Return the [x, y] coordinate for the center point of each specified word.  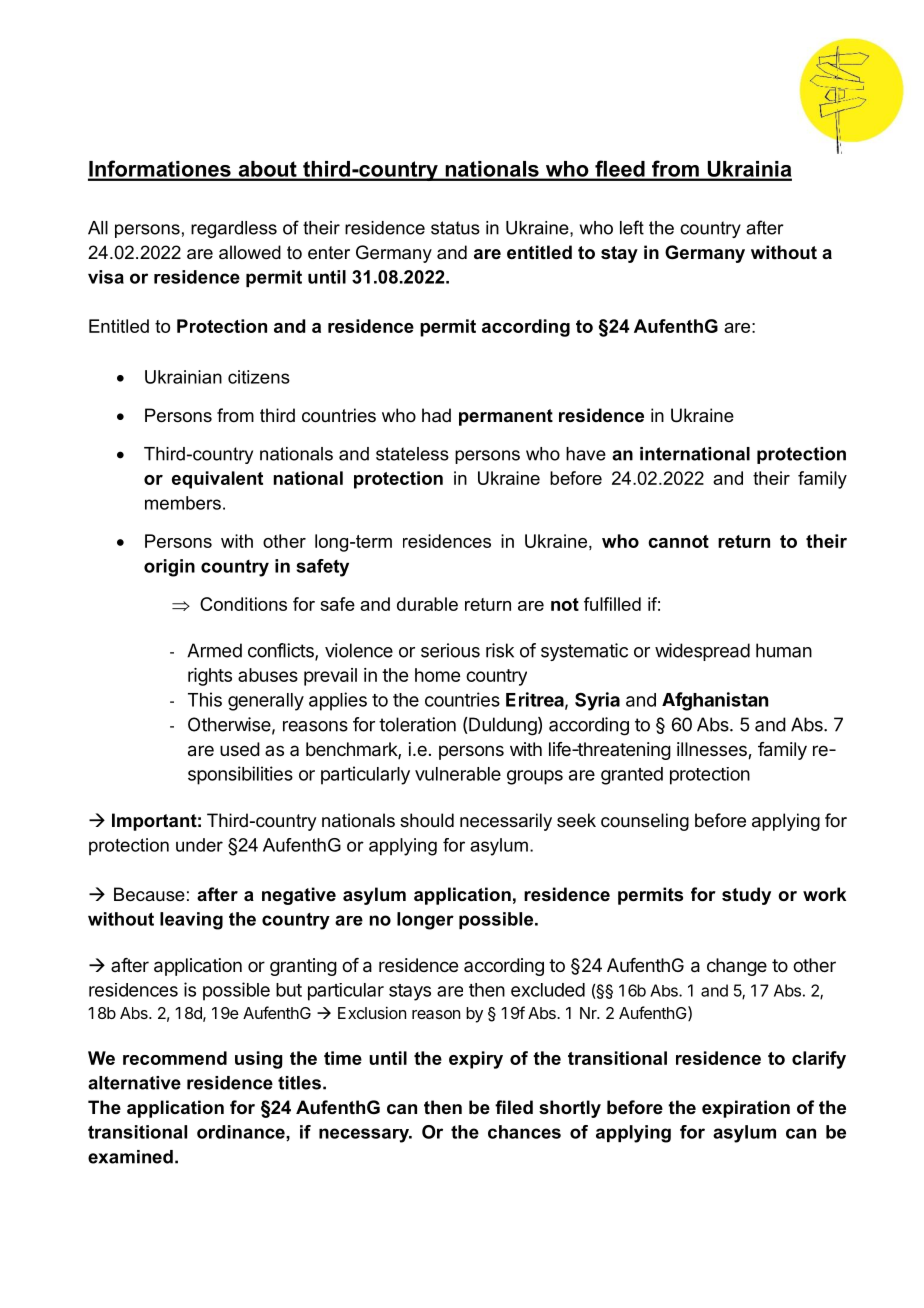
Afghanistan [715, 701]
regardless [234, 229]
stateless [412, 454]
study [746, 896]
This [205, 699]
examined [130, 1157]
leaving [191, 921]
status [455, 228]
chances [524, 1132]
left [632, 227]
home [437, 675]
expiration [746, 1109]
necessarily [506, 822]
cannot [678, 541]
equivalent [217, 480]
